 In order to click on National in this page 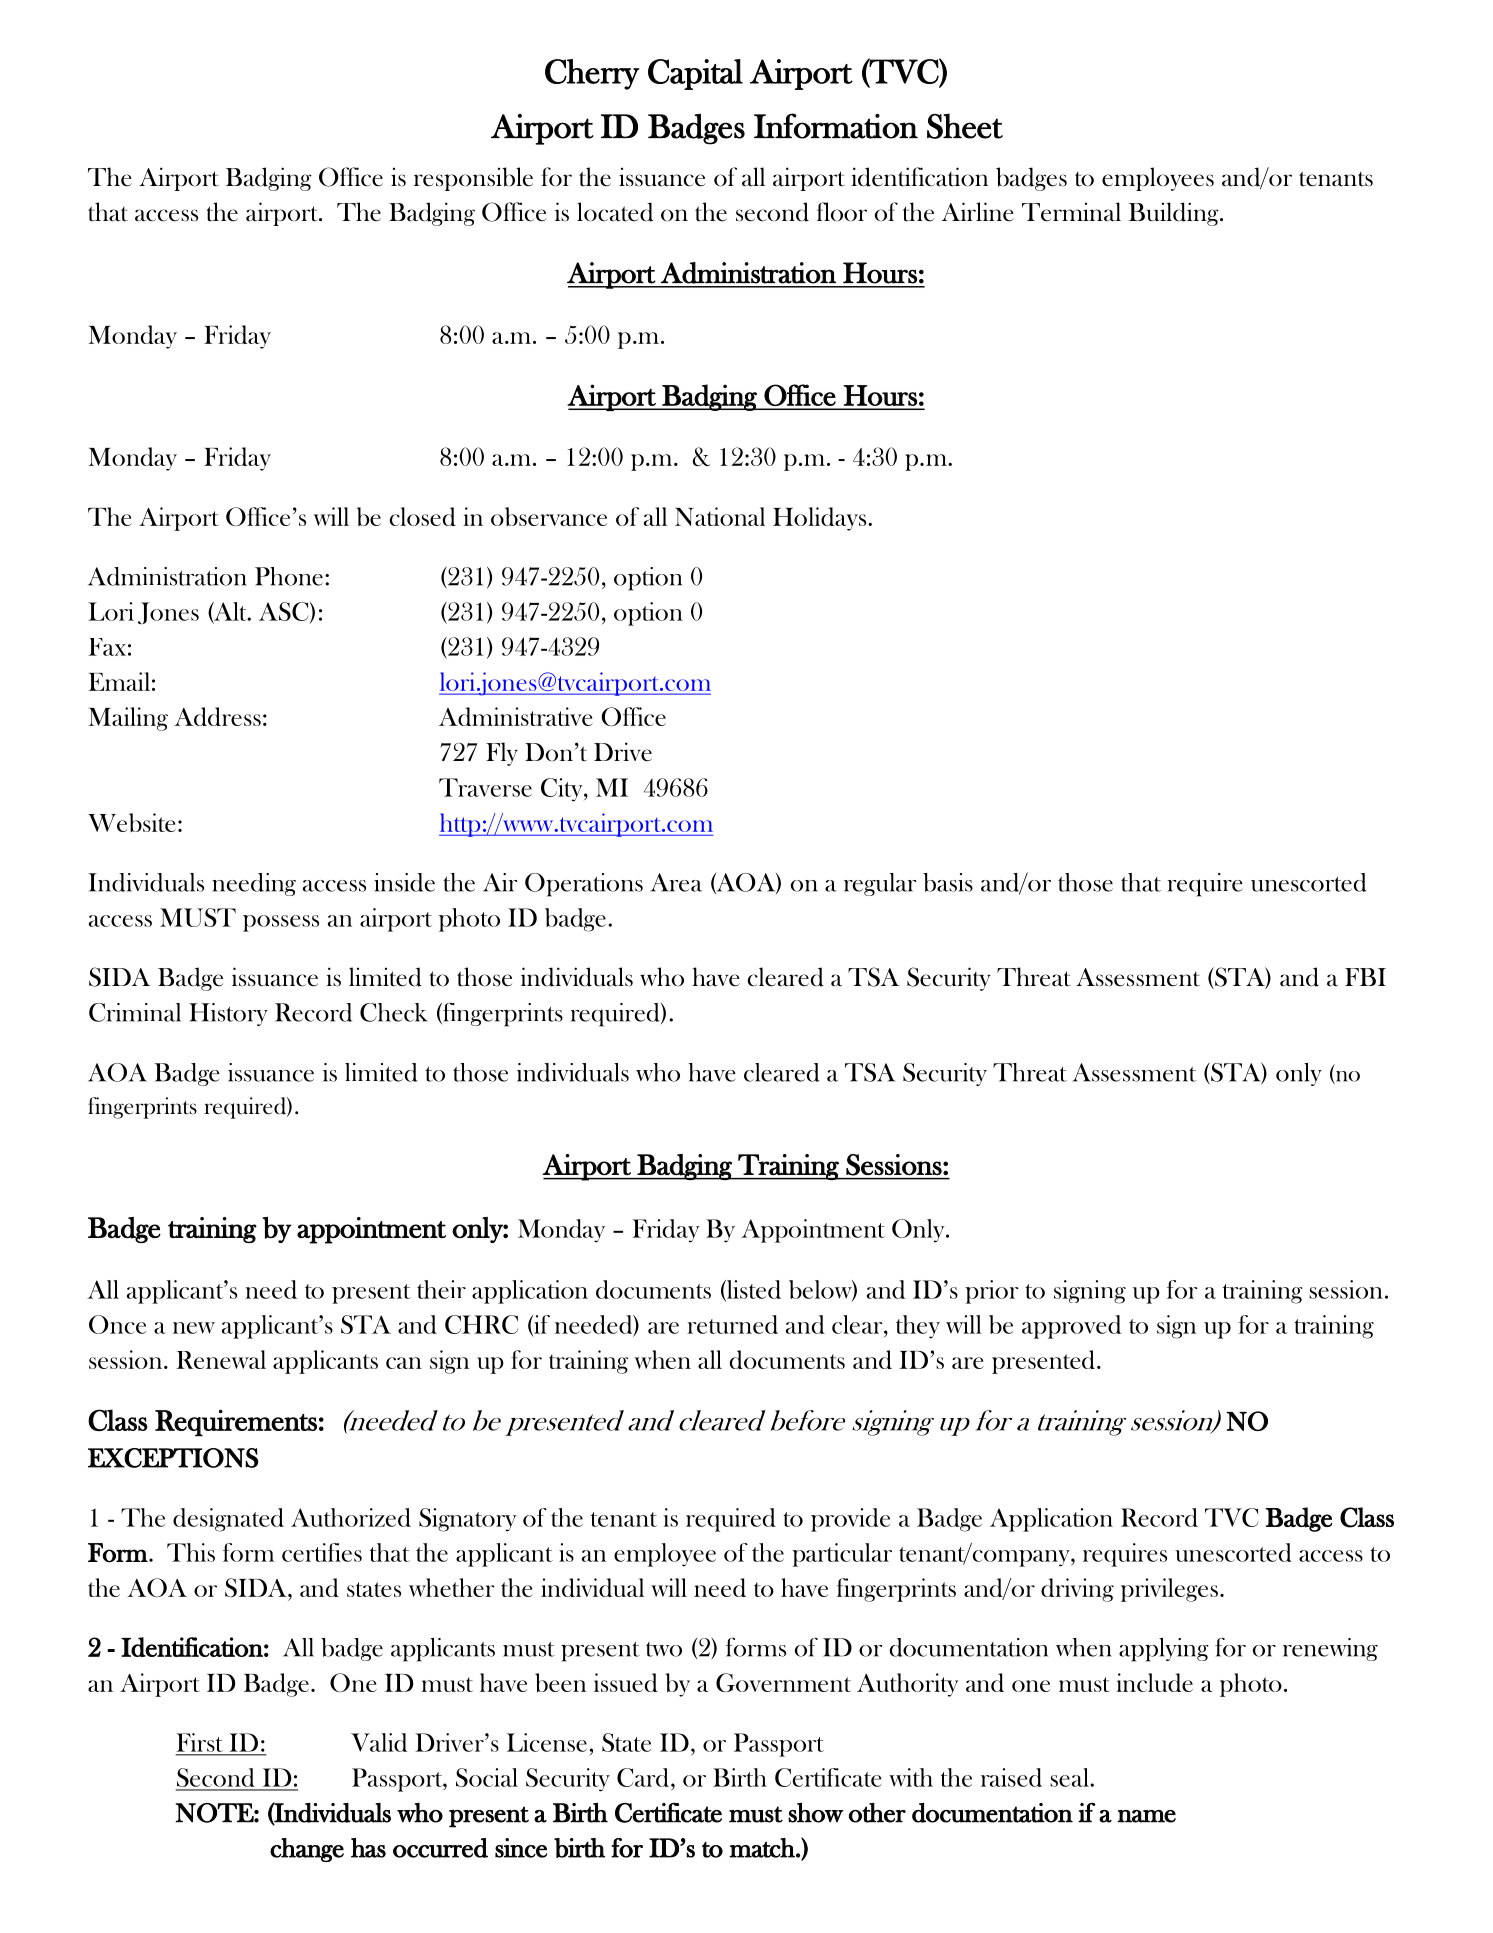, I will do `click(720, 516)`.
